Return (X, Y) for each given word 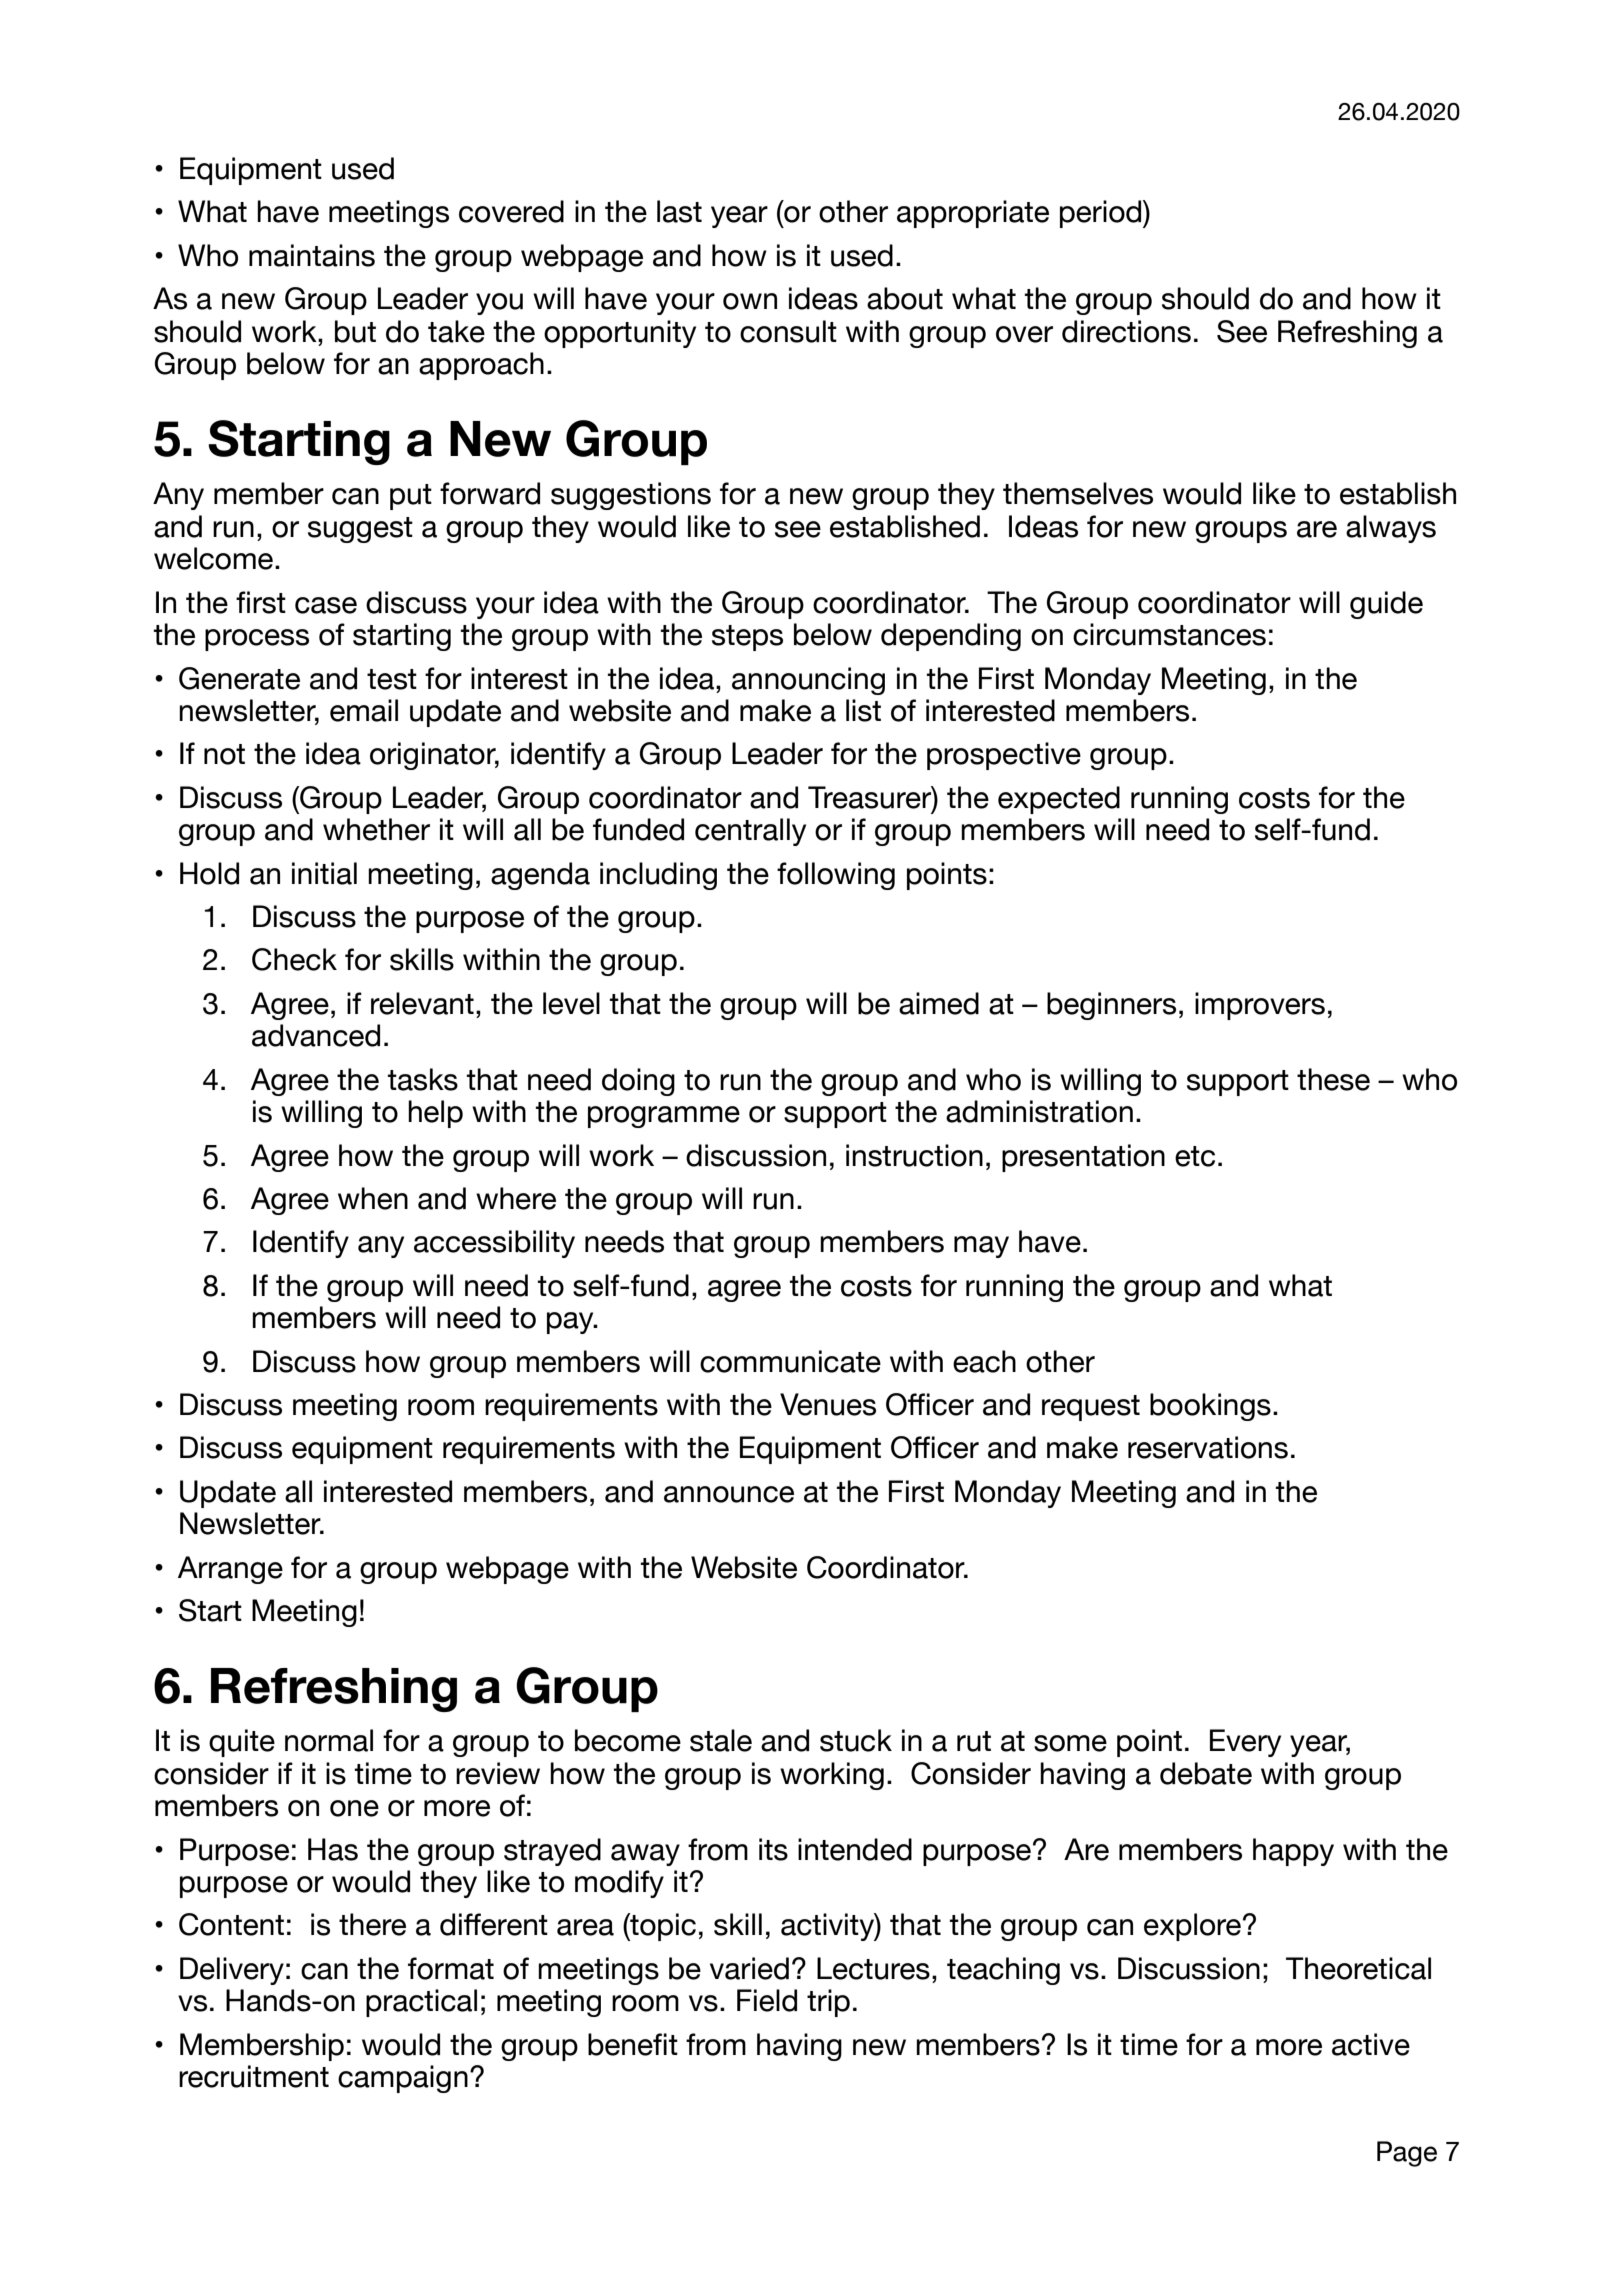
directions (1126, 331)
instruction (914, 1155)
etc (1195, 1156)
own (750, 301)
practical (421, 2003)
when (373, 1198)
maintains (312, 255)
